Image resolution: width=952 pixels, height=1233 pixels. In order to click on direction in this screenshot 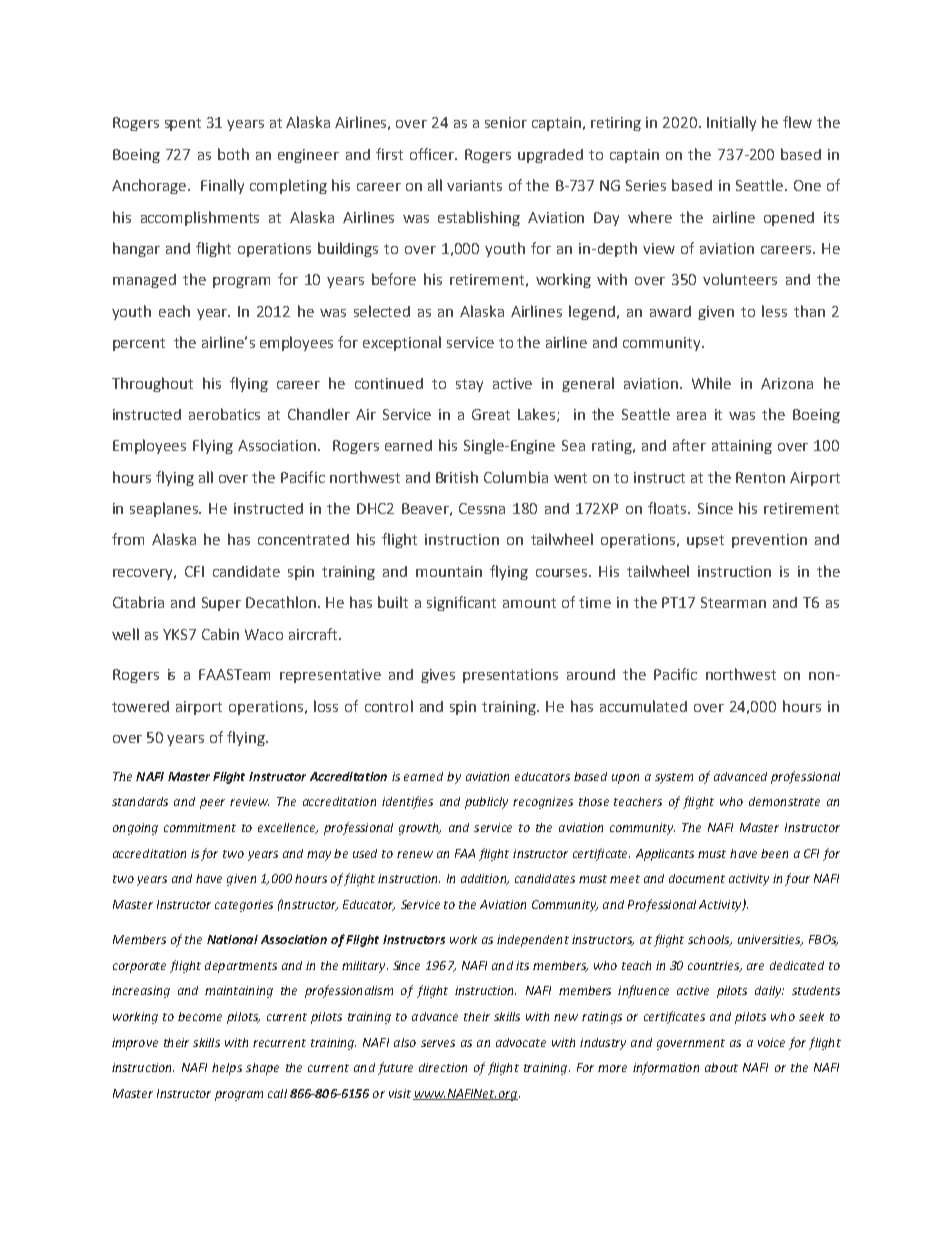, I will do `click(443, 1067)`.
